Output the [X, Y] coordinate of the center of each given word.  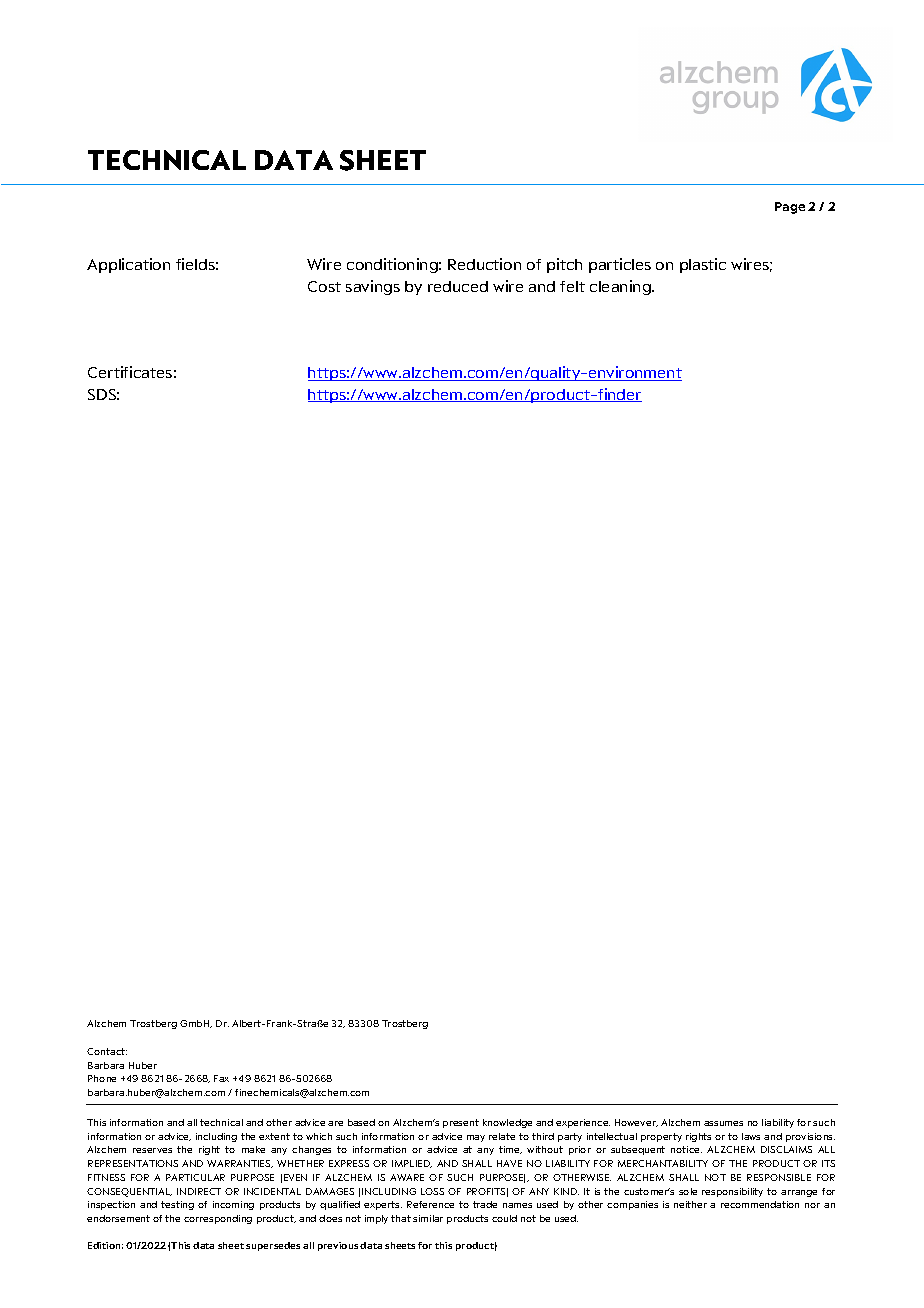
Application [128, 265]
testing [177, 1205]
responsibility [732, 1192]
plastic [703, 265]
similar [428, 1218]
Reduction [484, 264]
